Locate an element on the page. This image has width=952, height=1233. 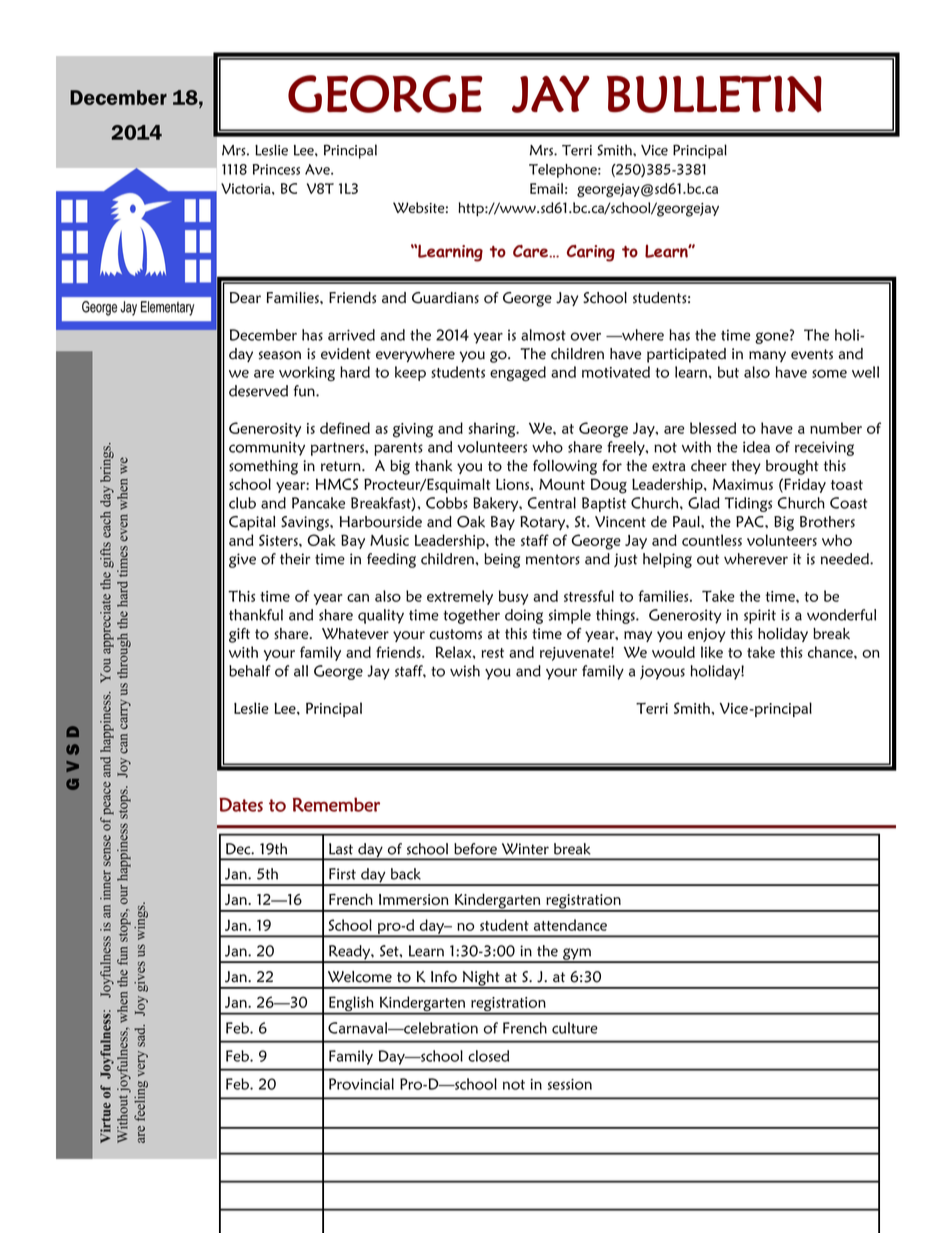
chance is located at coordinates (831, 652).
